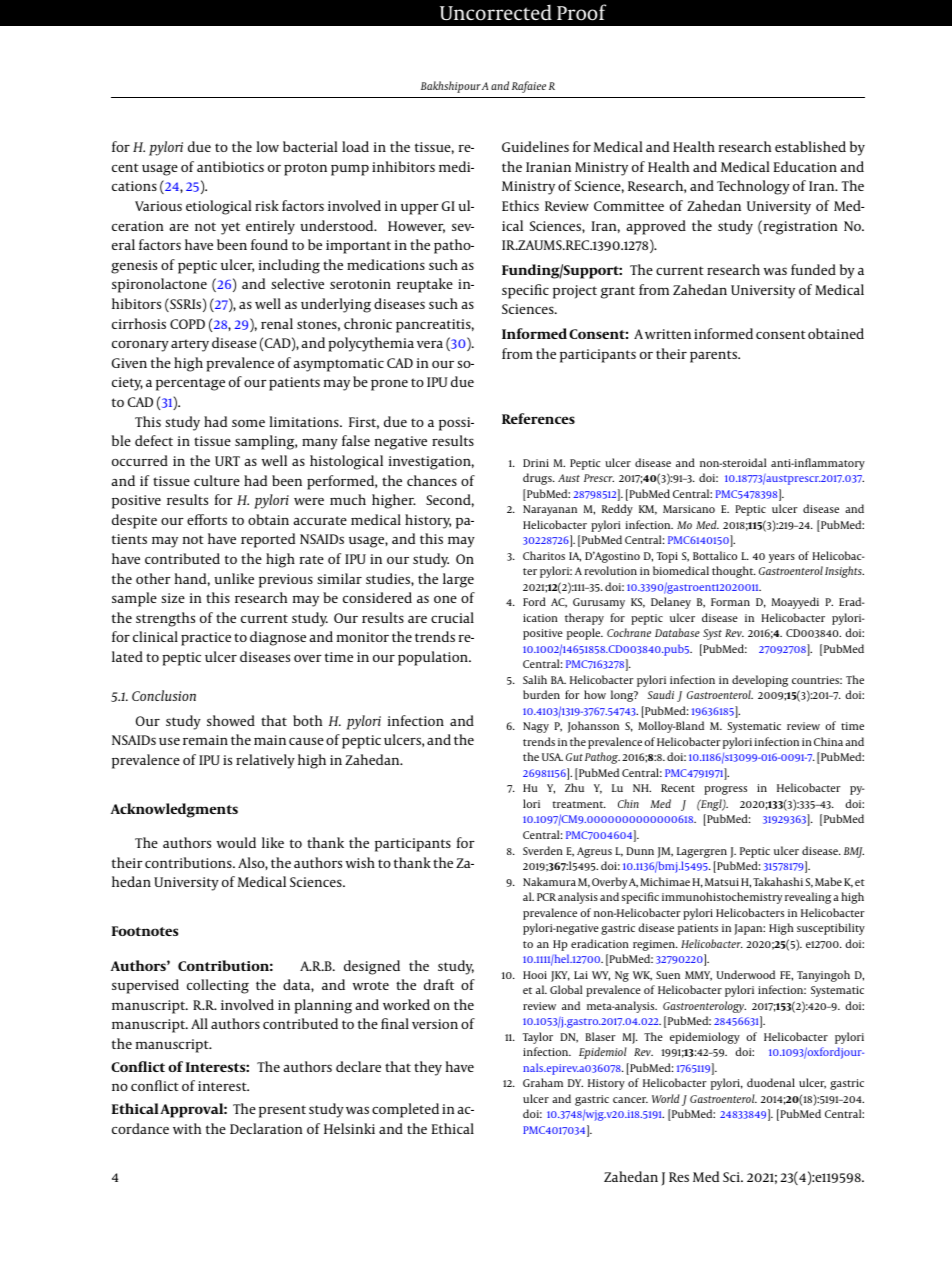  Describe the element at coordinates (267, 146) in the screenshot. I see `low` at that location.
